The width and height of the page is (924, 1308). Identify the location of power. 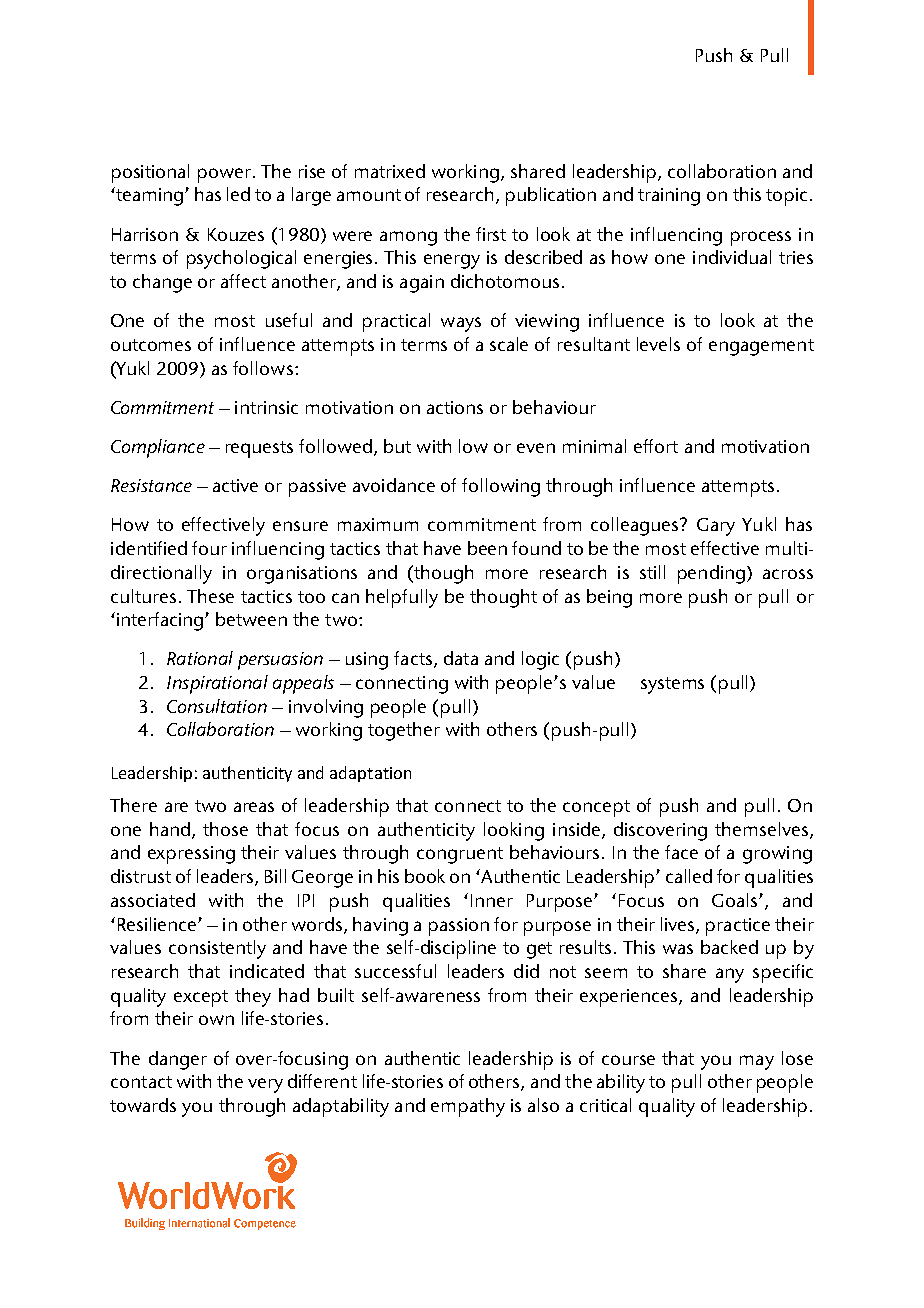
(226, 175).
